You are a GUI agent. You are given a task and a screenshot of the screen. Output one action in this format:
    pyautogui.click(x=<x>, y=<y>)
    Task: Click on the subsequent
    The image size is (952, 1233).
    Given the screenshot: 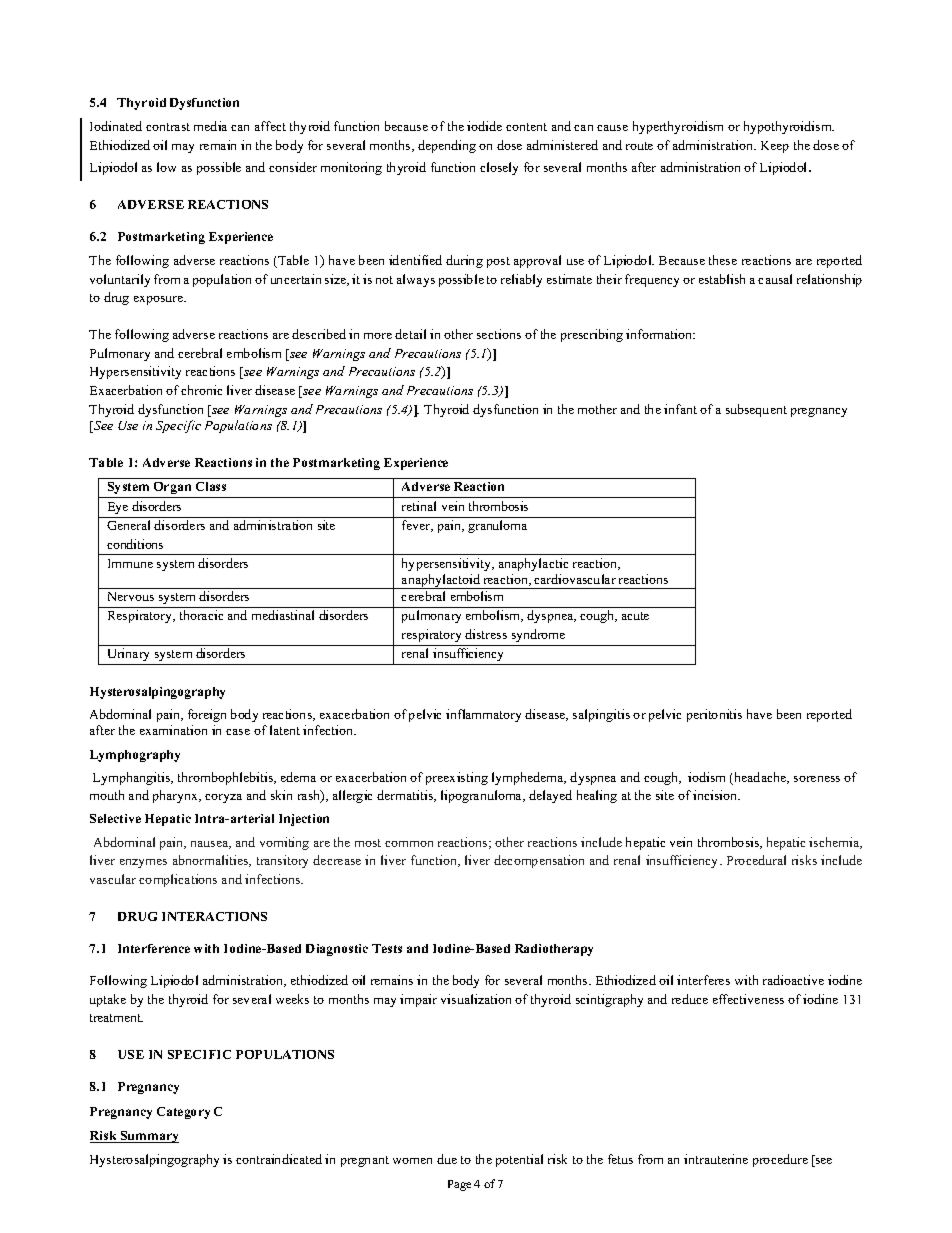 What is the action you would take?
    pyautogui.click(x=756, y=410)
